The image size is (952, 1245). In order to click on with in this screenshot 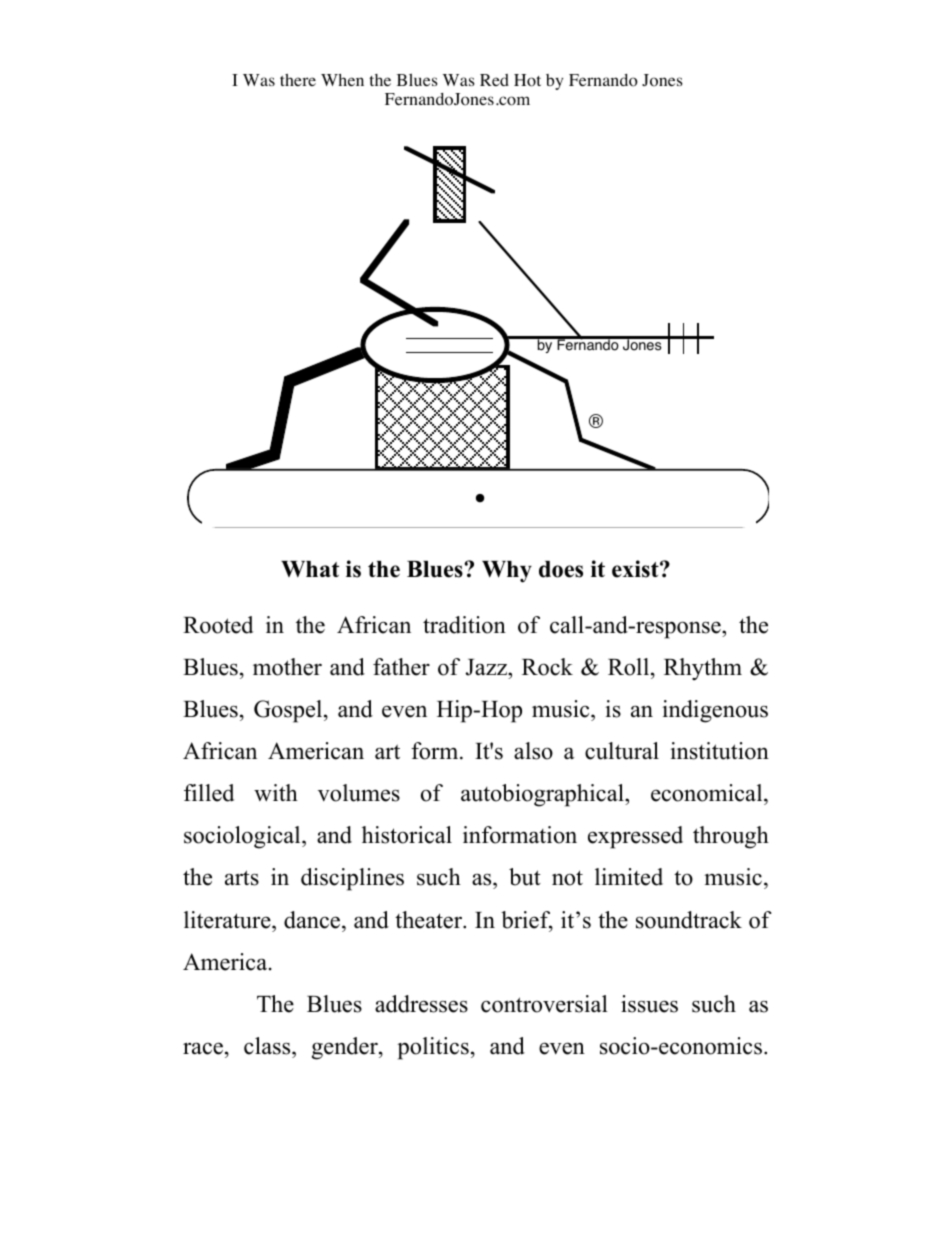, I will do `click(276, 792)`.
